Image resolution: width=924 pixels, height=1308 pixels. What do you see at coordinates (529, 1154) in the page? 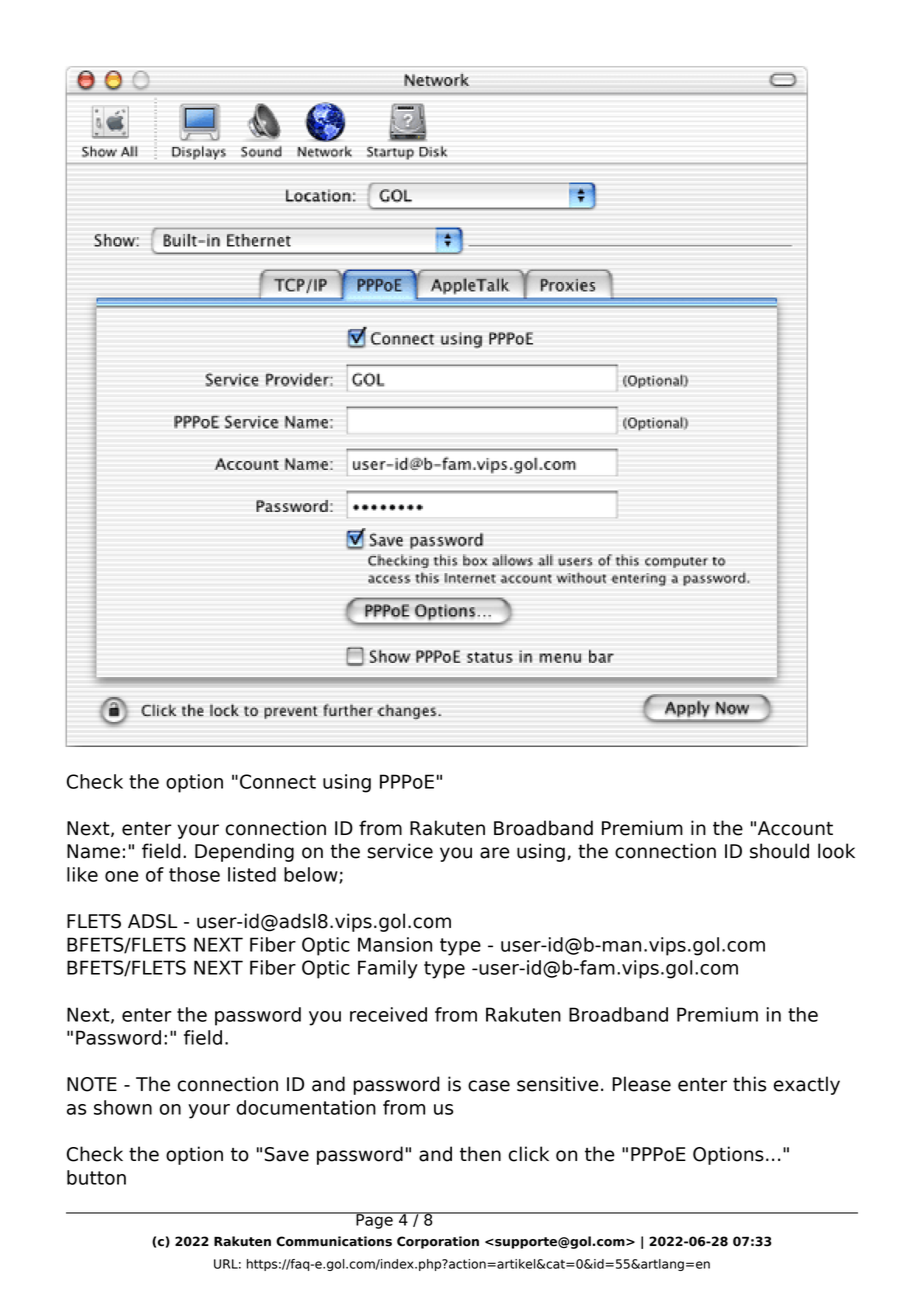
I see `click` at bounding box center [529, 1154].
